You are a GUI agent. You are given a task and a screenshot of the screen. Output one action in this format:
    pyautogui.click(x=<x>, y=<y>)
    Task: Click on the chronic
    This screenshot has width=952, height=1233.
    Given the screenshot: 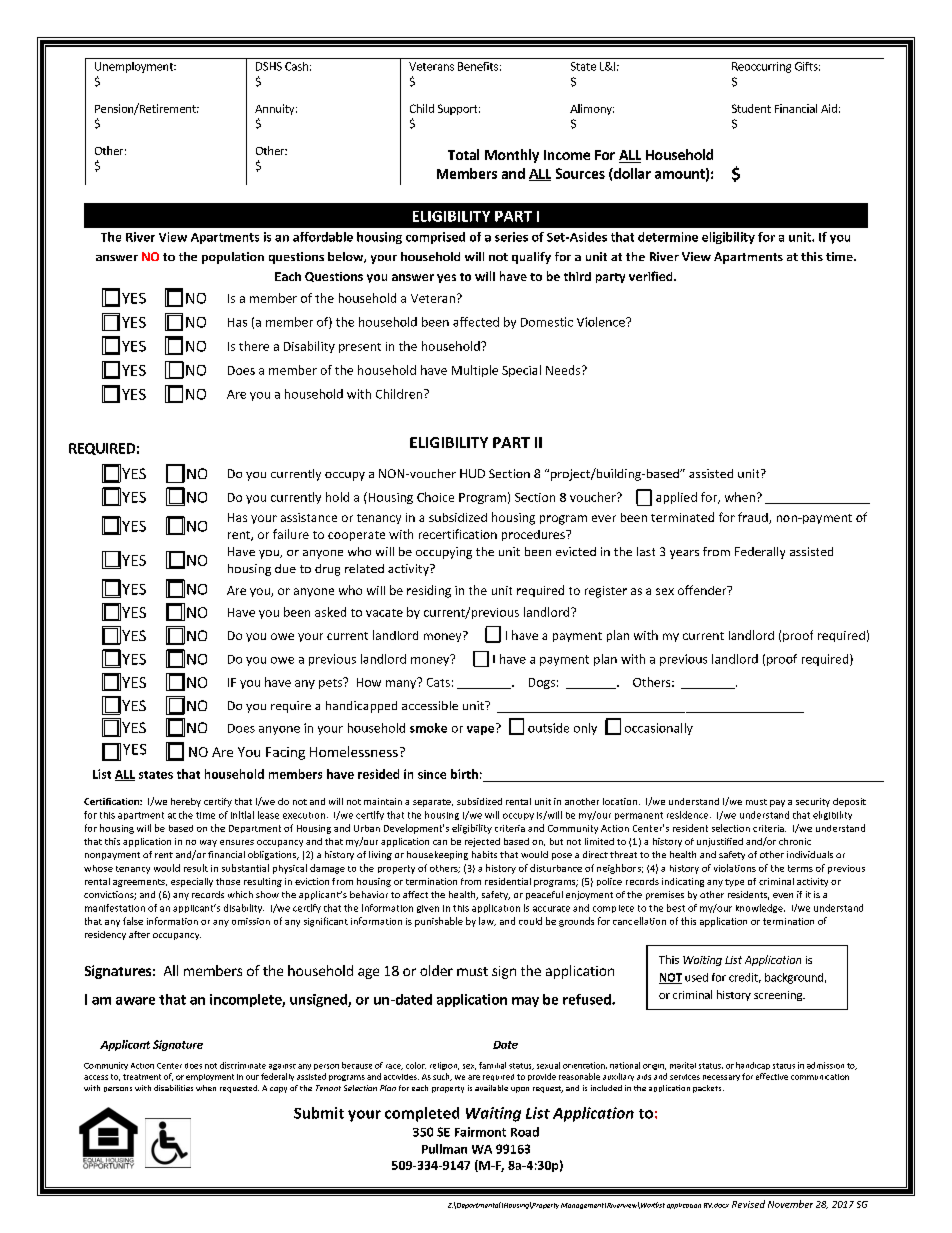 What is the action you would take?
    pyautogui.click(x=795, y=841)
